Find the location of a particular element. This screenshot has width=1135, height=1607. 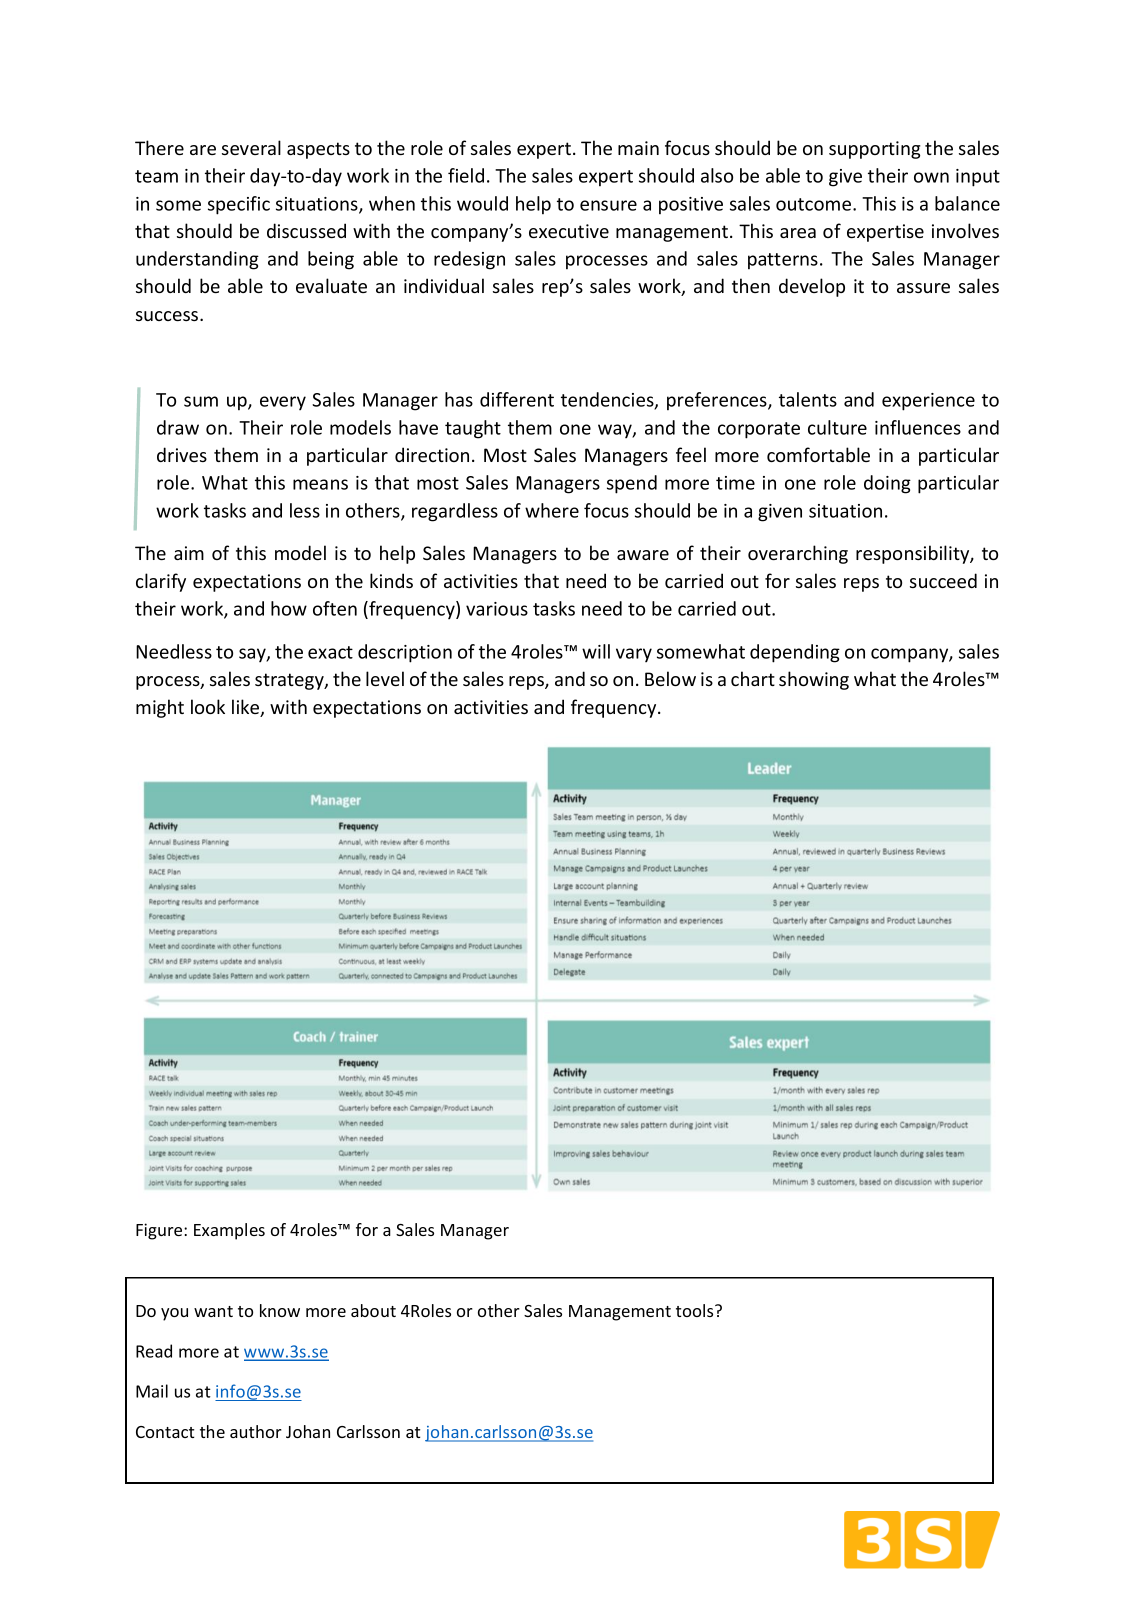

author is located at coordinates (256, 1431).
